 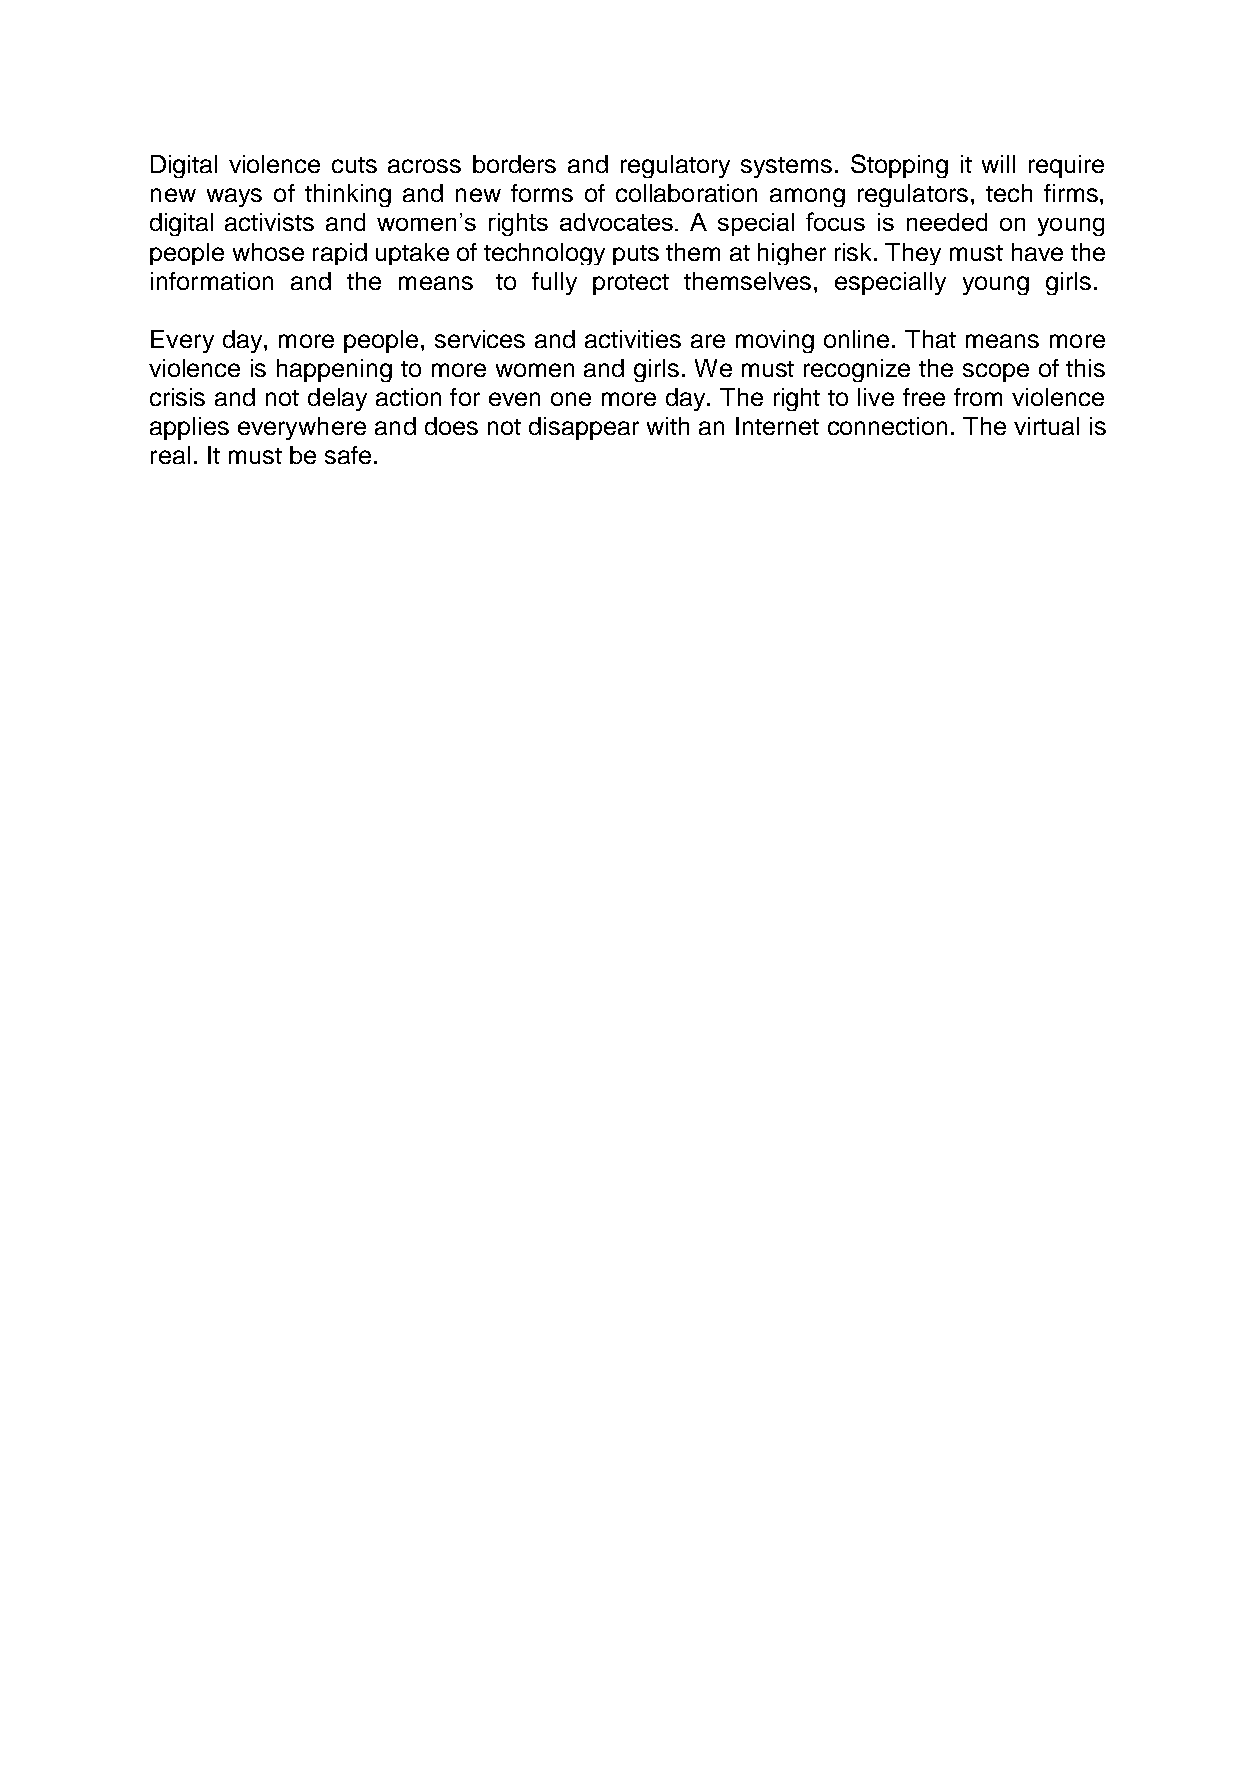 What do you see at coordinates (584, 428) in the screenshot?
I see `disappear` at bounding box center [584, 428].
